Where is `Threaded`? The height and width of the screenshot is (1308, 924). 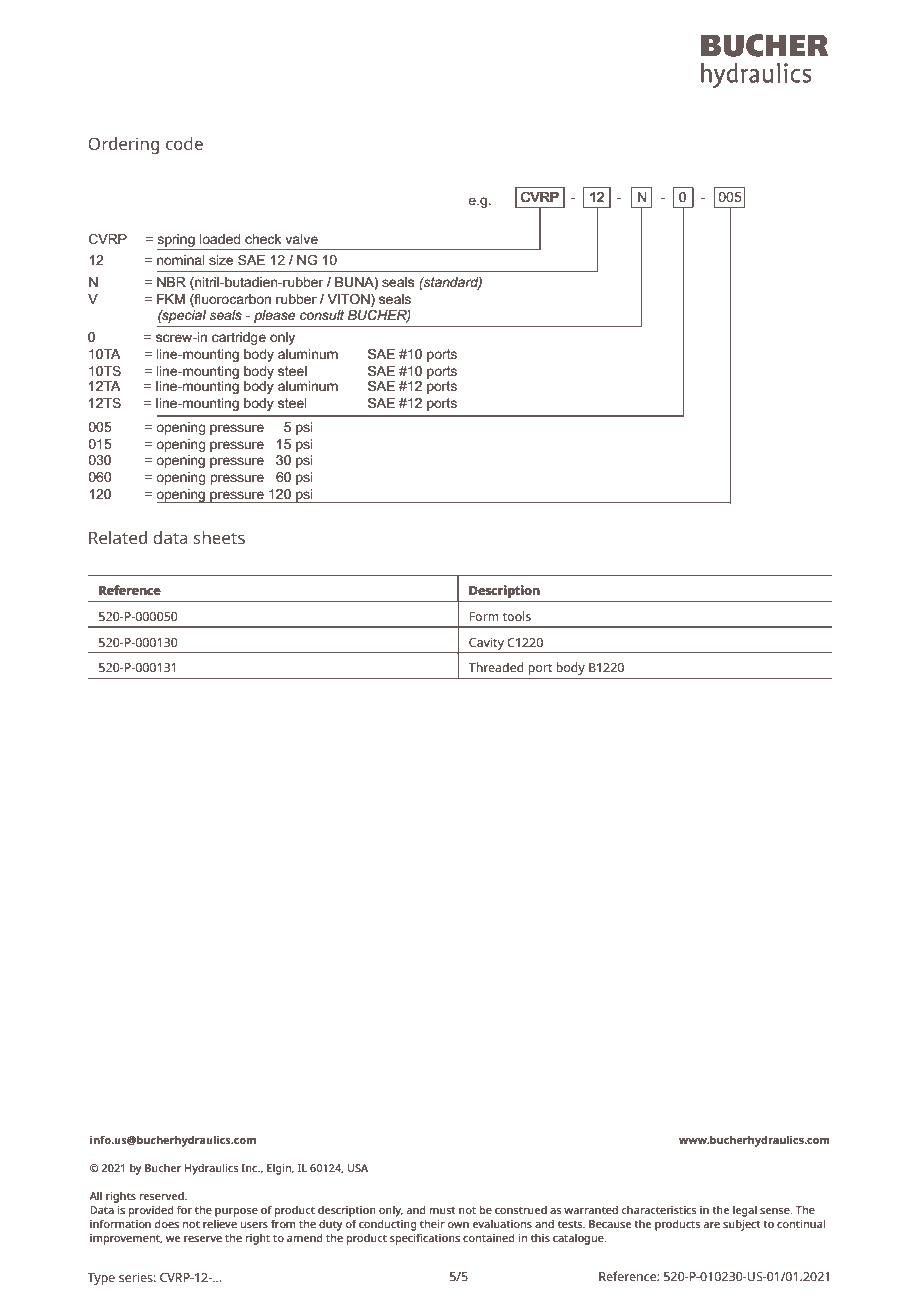 Threaded is located at coordinates (496, 667).
